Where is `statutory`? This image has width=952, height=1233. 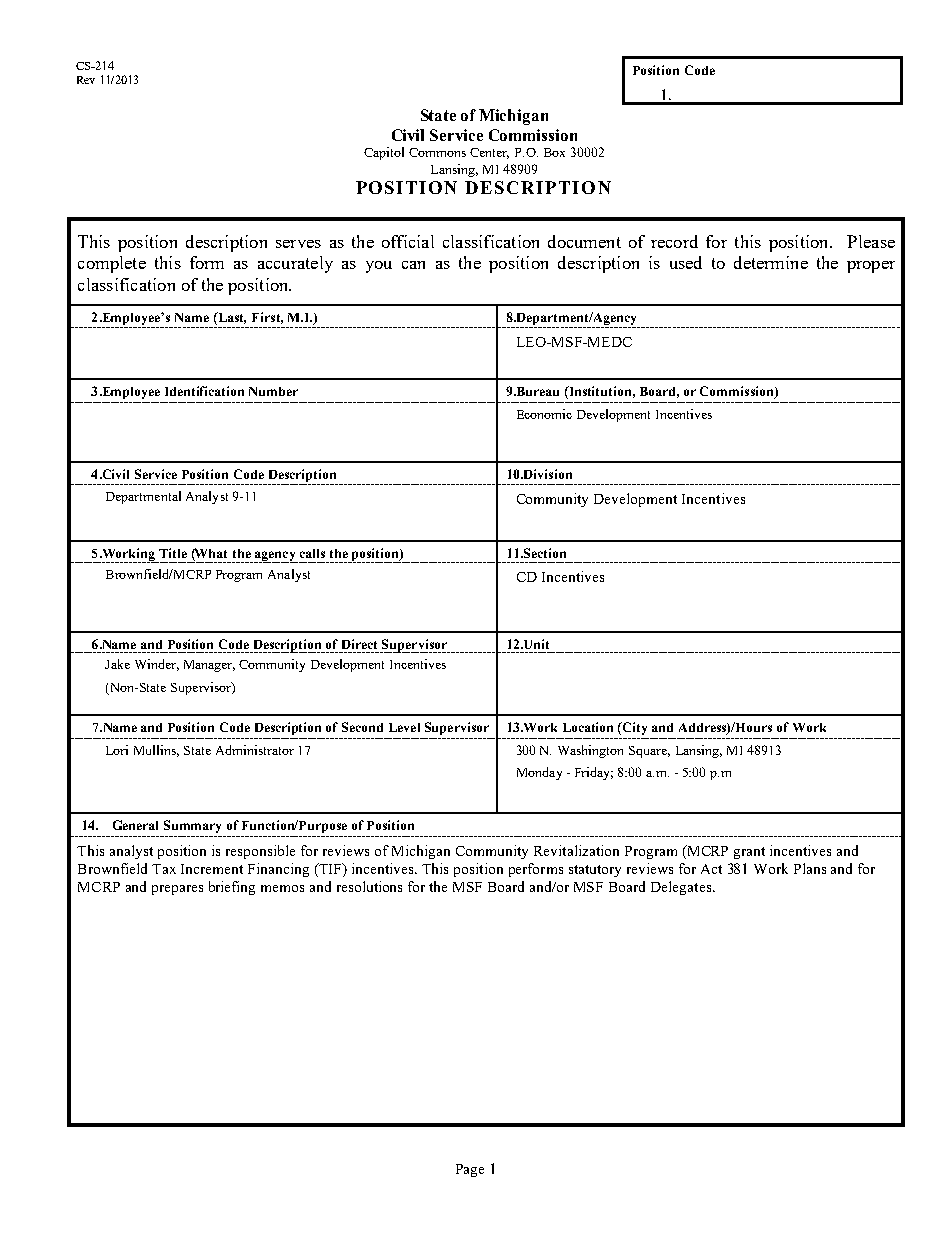
statutory is located at coordinates (595, 871).
